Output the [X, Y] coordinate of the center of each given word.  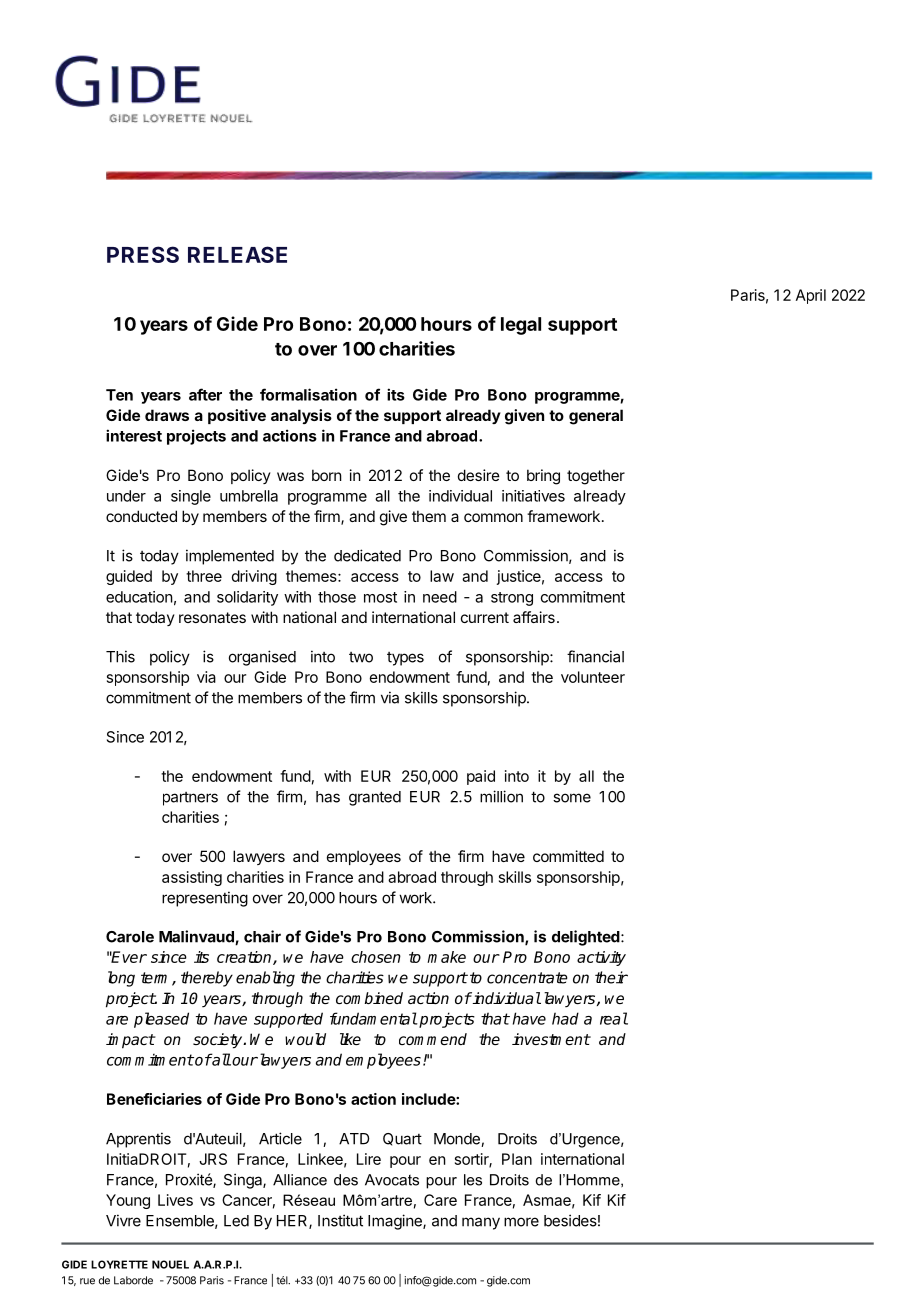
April [811, 296]
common [493, 517]
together [596, 477]
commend [433, 1039]
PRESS [143, 254]
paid [481, 777]
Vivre [123, 1220]
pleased [161, 1020]
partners [190, 799]
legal [521, 326]
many [481, 1223]
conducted [141, 516]
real [614, 1018]
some [572, 798]
